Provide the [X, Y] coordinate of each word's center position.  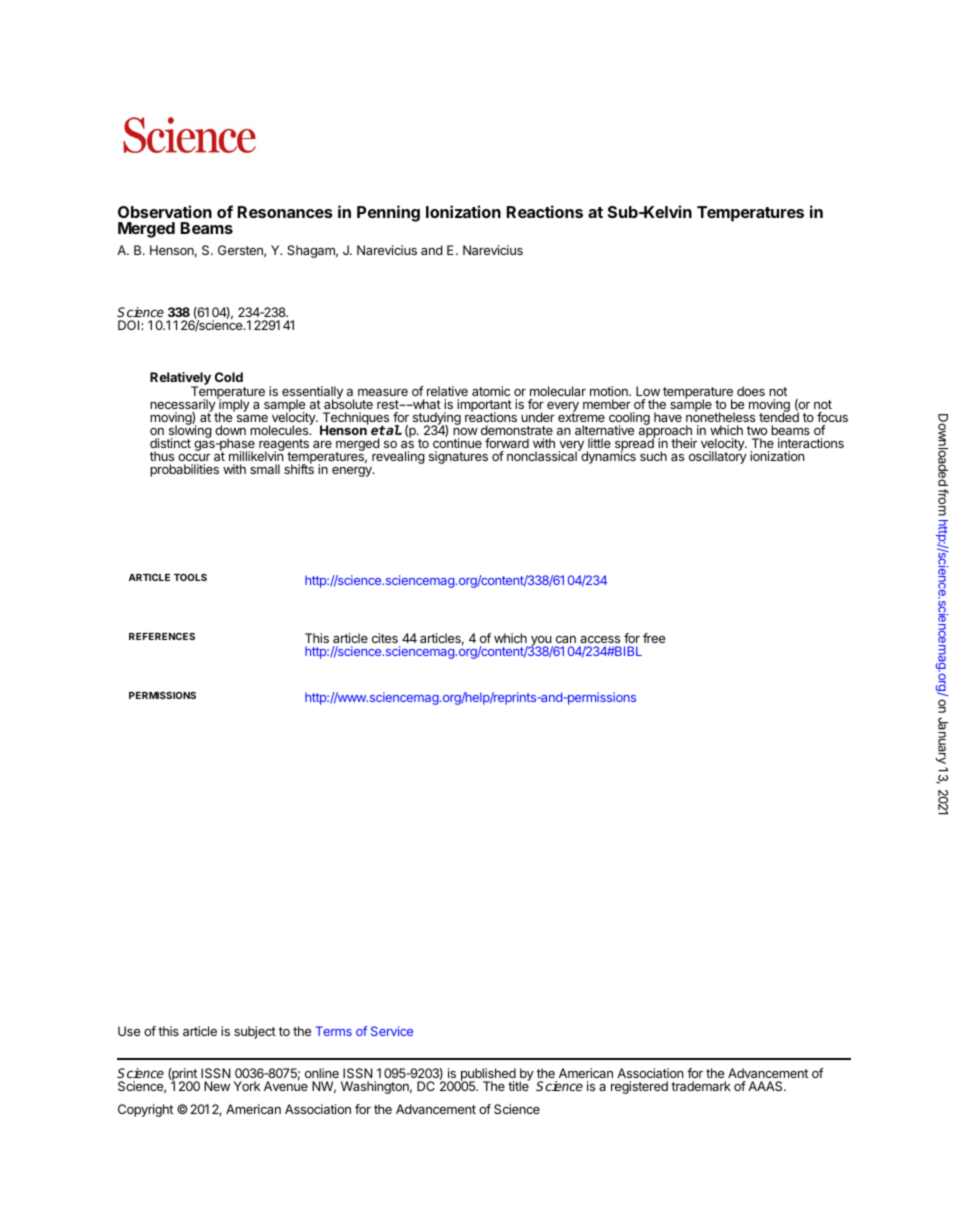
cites [385, 638]
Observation [165, 211]
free [654, 638]
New [217, 1086]
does [751, 391]
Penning [388, 213]
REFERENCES [162, 636]
